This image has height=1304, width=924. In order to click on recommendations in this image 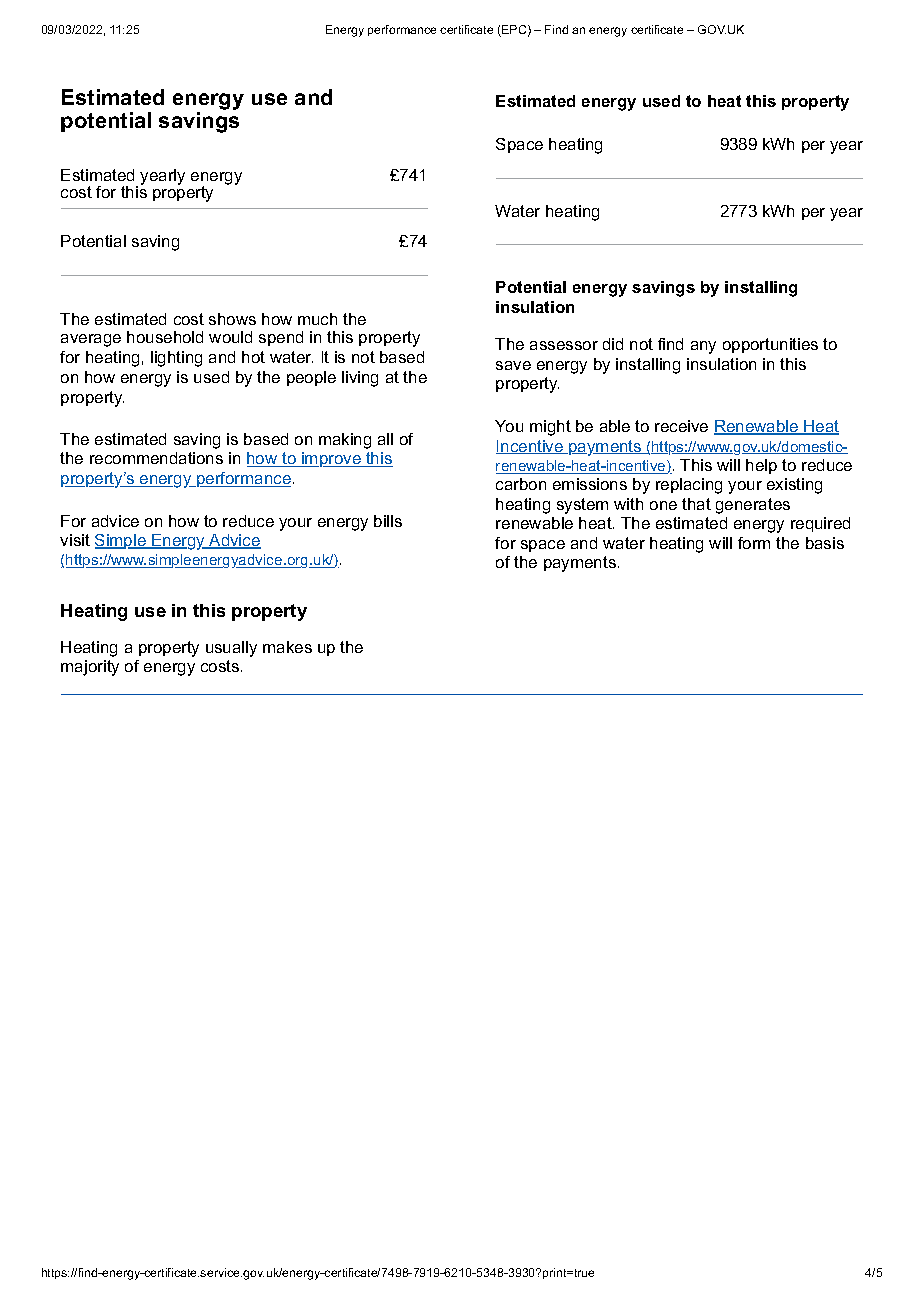, I will do `click(156, 458)`.
